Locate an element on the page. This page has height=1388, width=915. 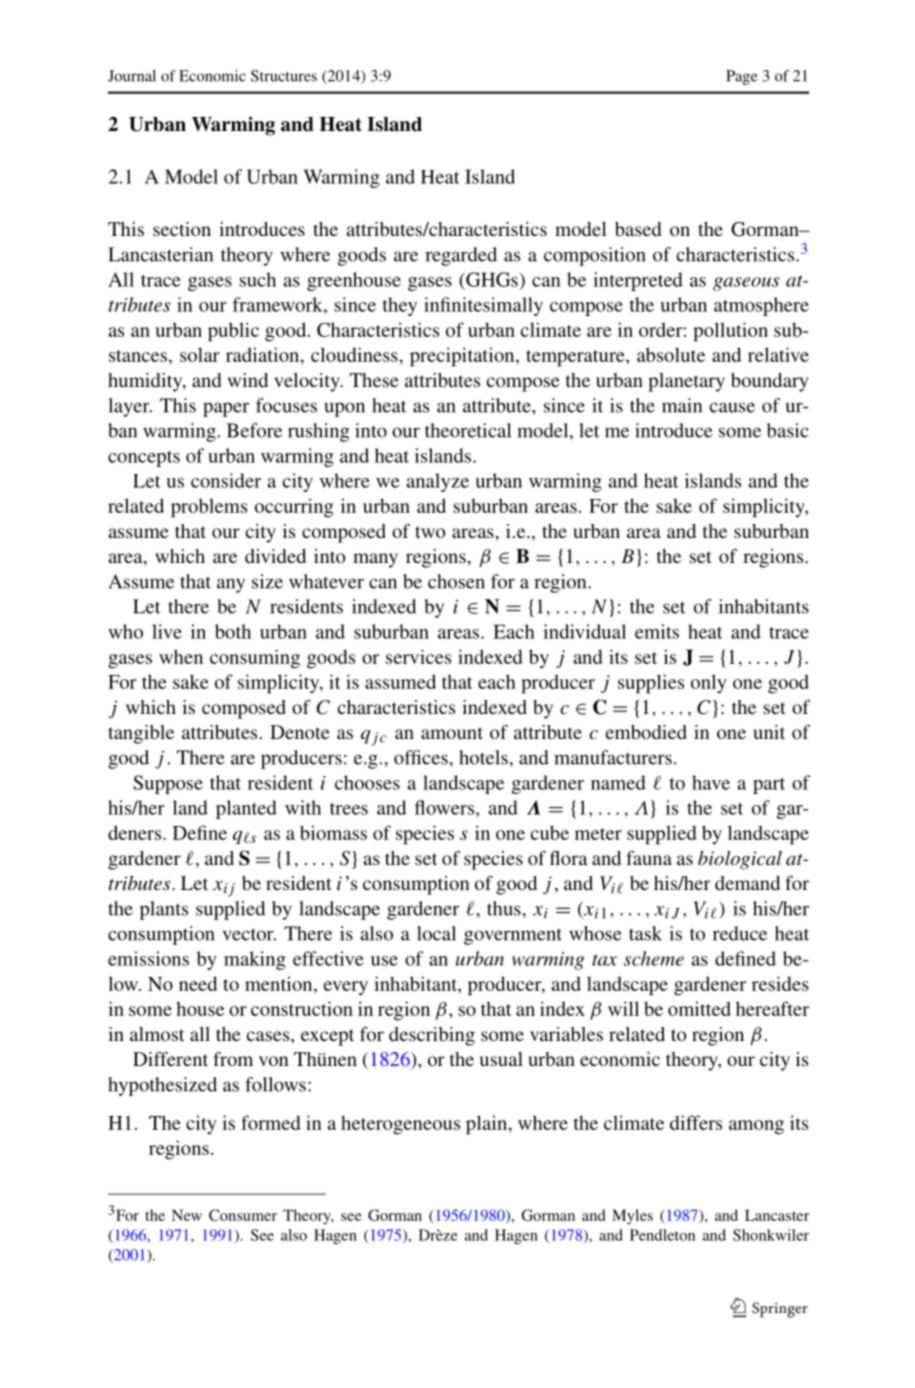
when is located at coordinates (181, 656).
